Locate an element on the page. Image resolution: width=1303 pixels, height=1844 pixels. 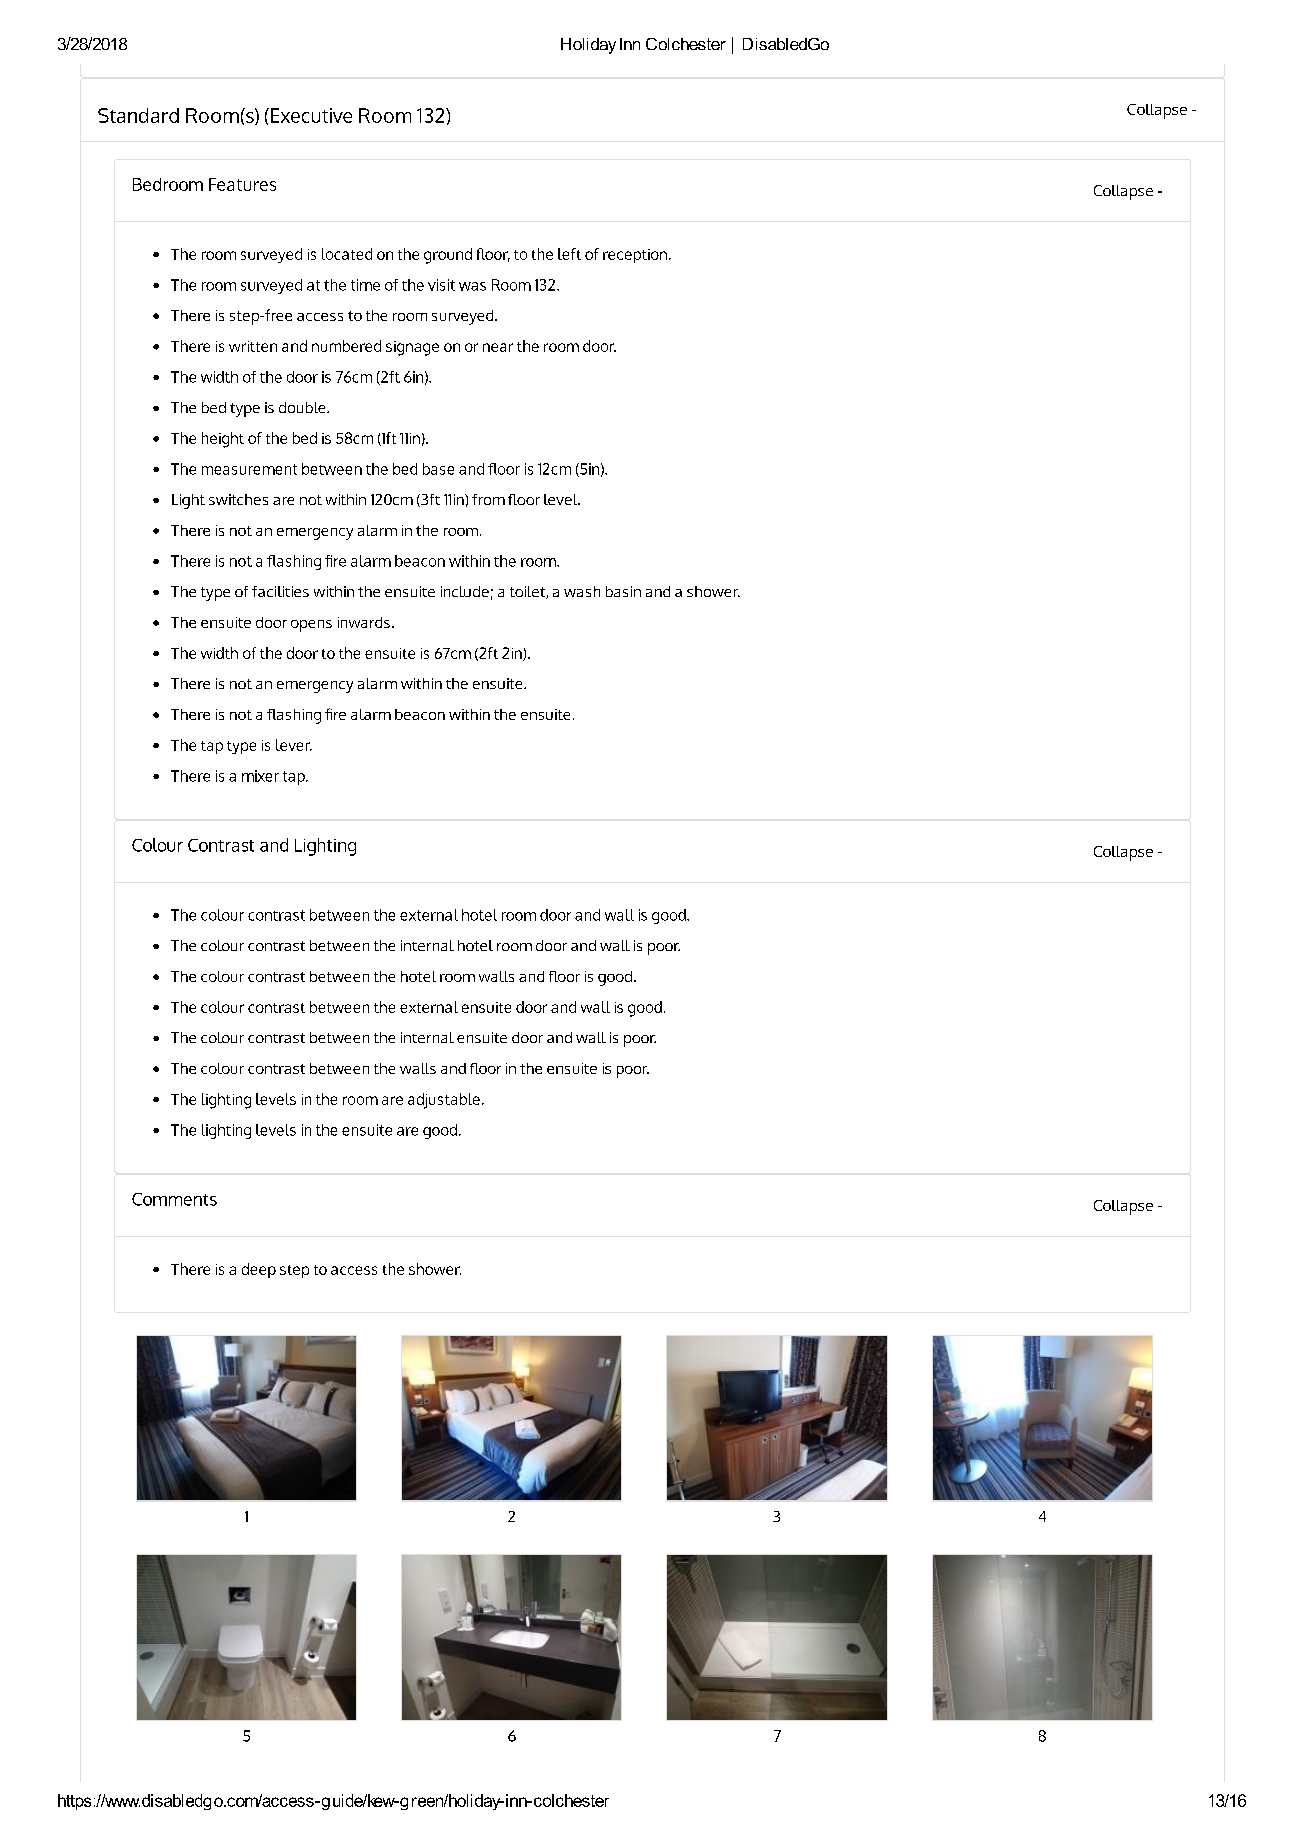
deep is located at coordinates (259, 1270).
